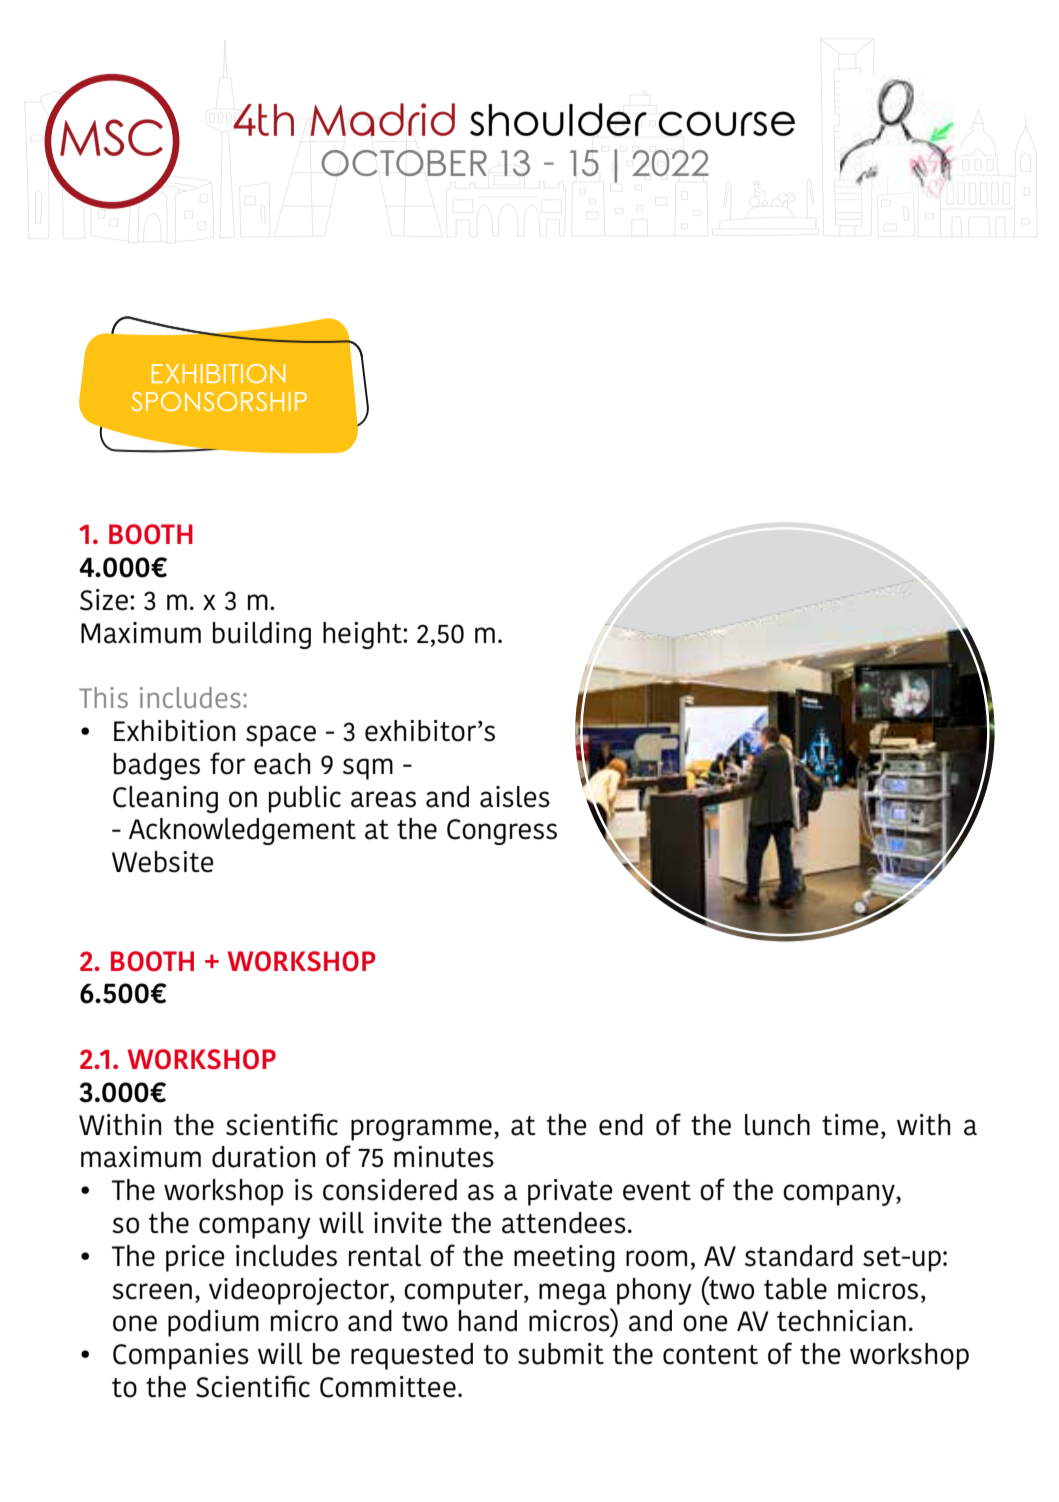 The image size is (1059, 1502). What do you see at coordinates (363, 635) in the page?
I see `height` at bounding box center [363, 635].
